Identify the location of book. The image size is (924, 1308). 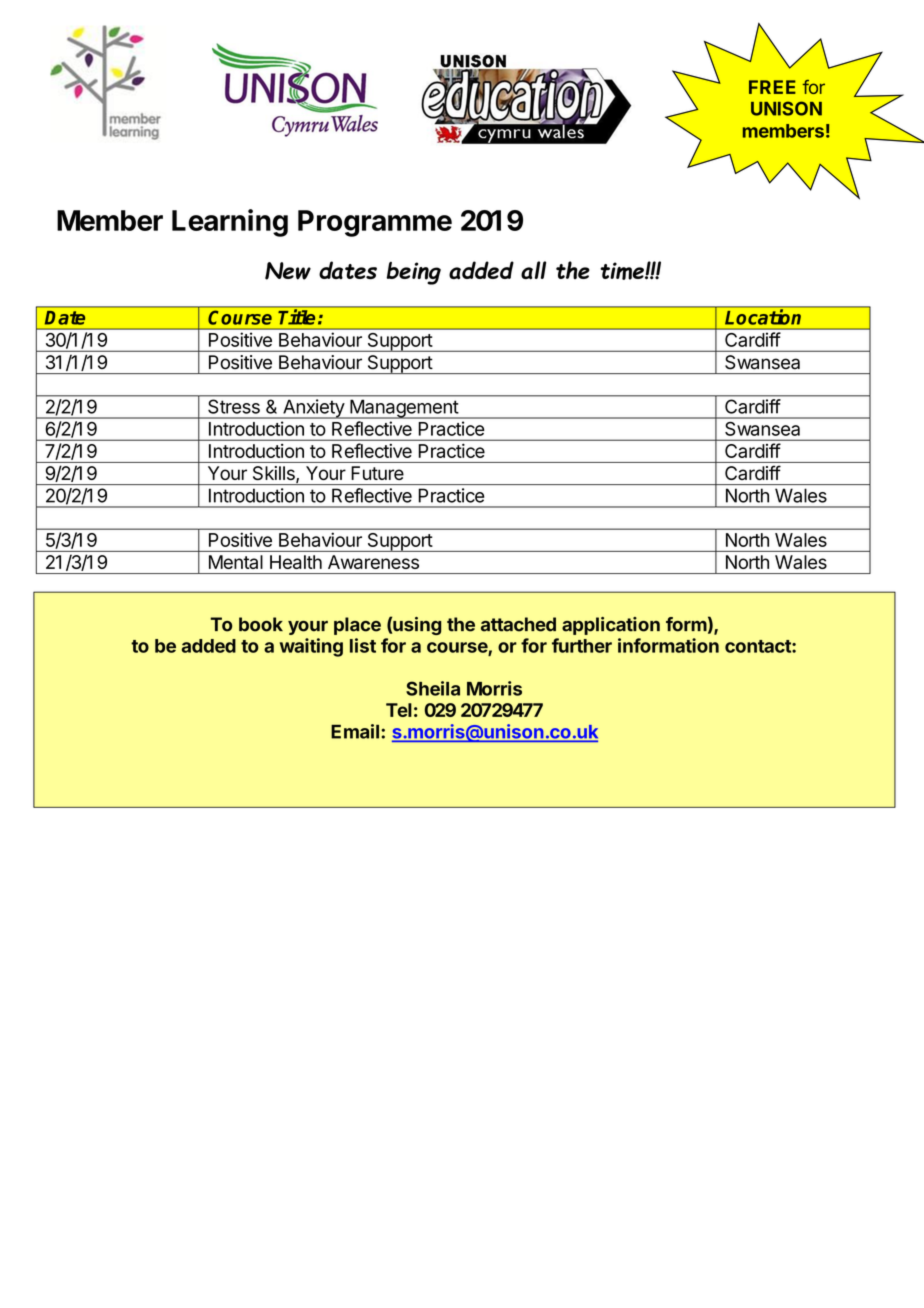
(261, 624).
